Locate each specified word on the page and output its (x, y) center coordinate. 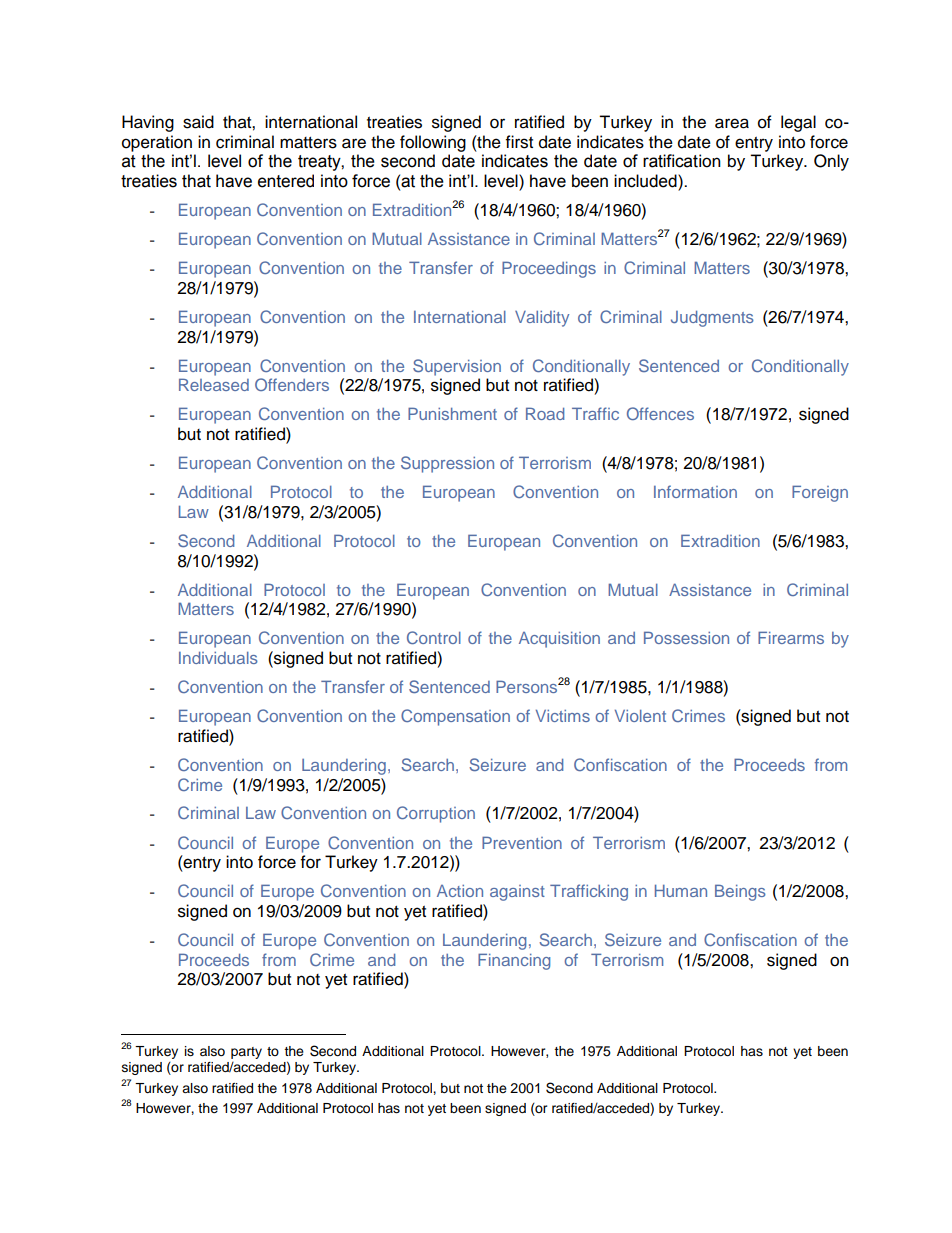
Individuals (218, 658)
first (519, 142)
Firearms (791, 637)
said (198, 122)
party (246, 1053)
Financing (514, 961)
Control (434, 637)
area (732, 123)
